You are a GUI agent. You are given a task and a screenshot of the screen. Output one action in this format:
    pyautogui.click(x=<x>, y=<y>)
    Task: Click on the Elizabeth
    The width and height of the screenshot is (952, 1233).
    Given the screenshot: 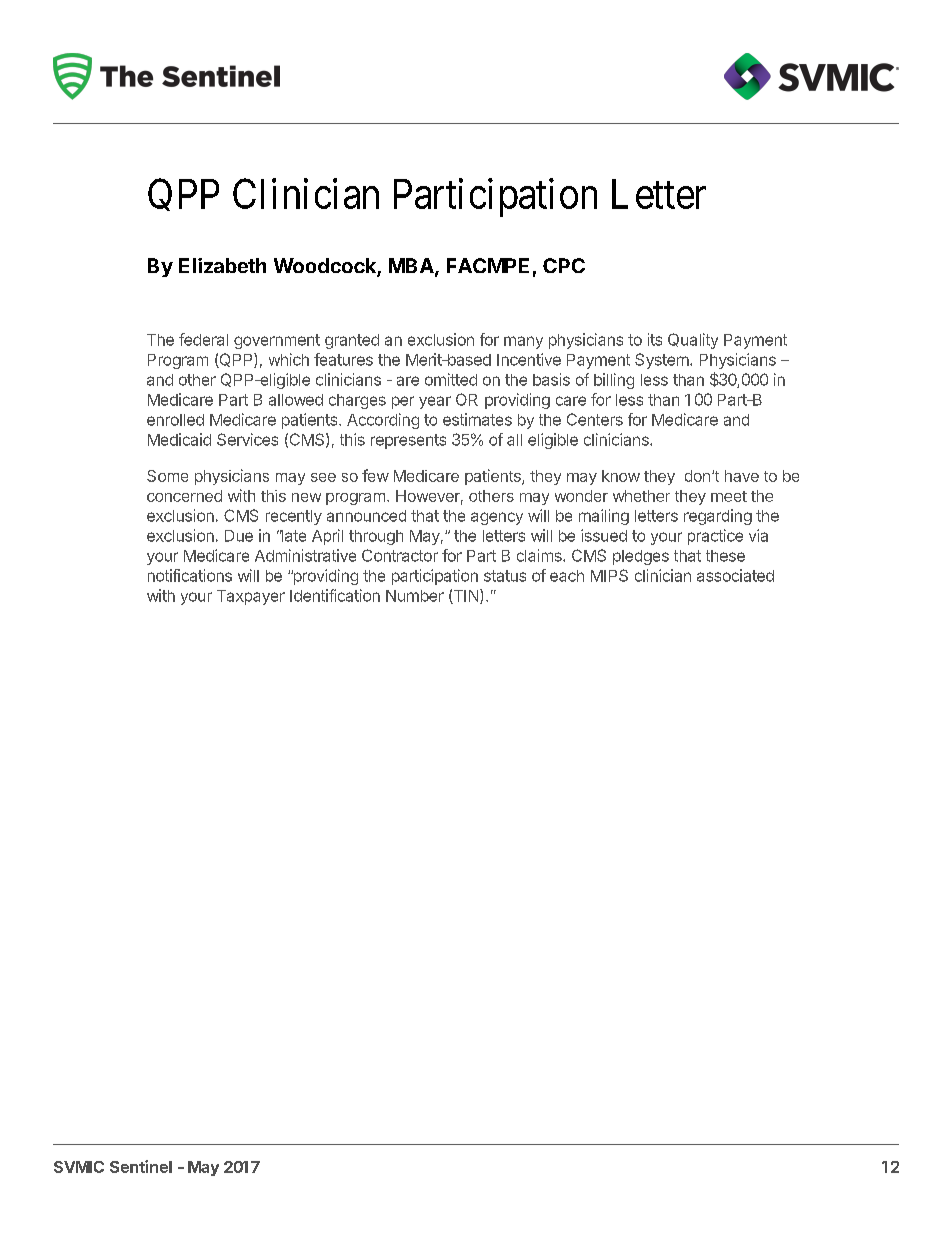 What is the action you would take?
    pyautogui.click(x=222, y=265)
